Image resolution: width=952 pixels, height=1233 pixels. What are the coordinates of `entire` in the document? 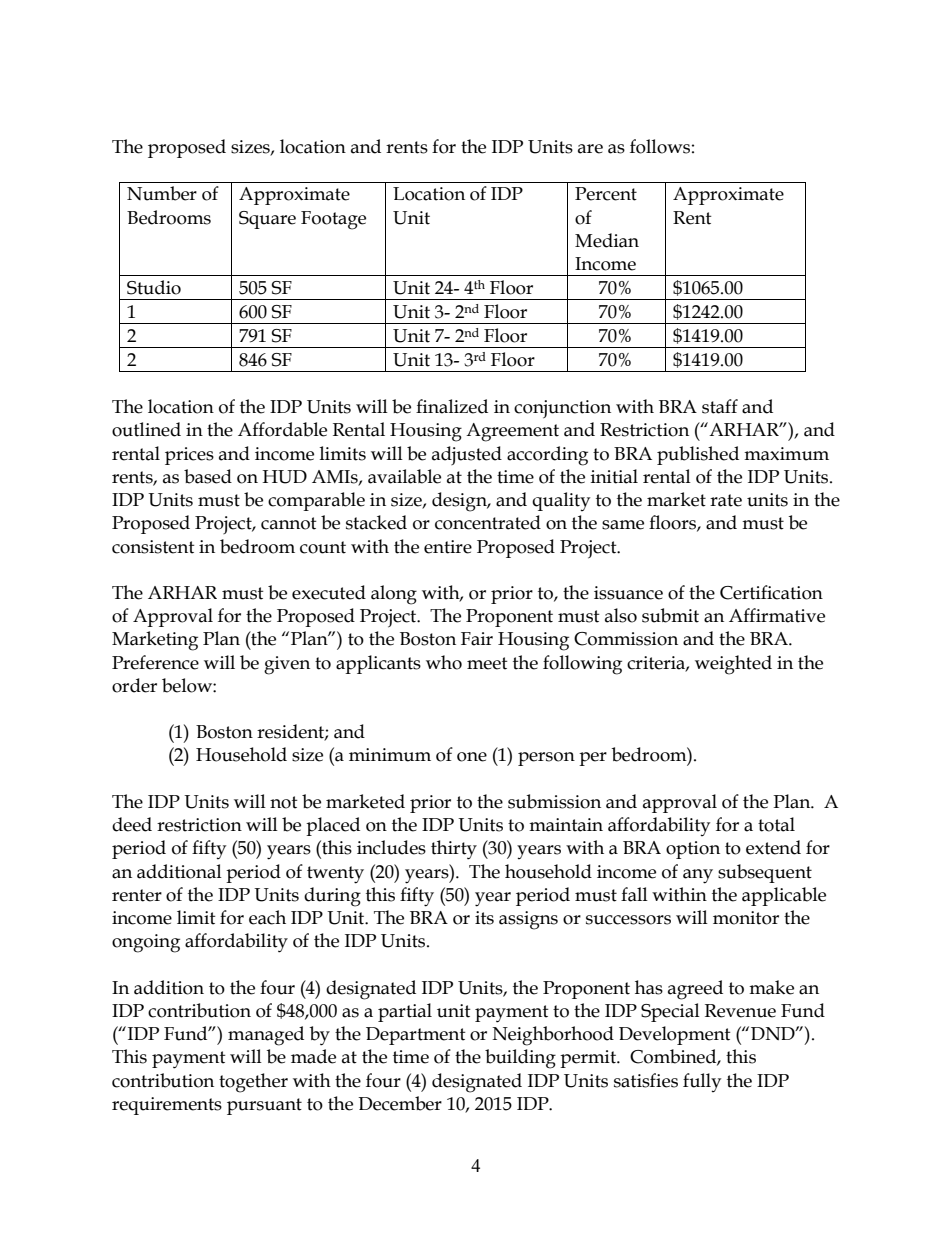 It's located at (448, 547).
